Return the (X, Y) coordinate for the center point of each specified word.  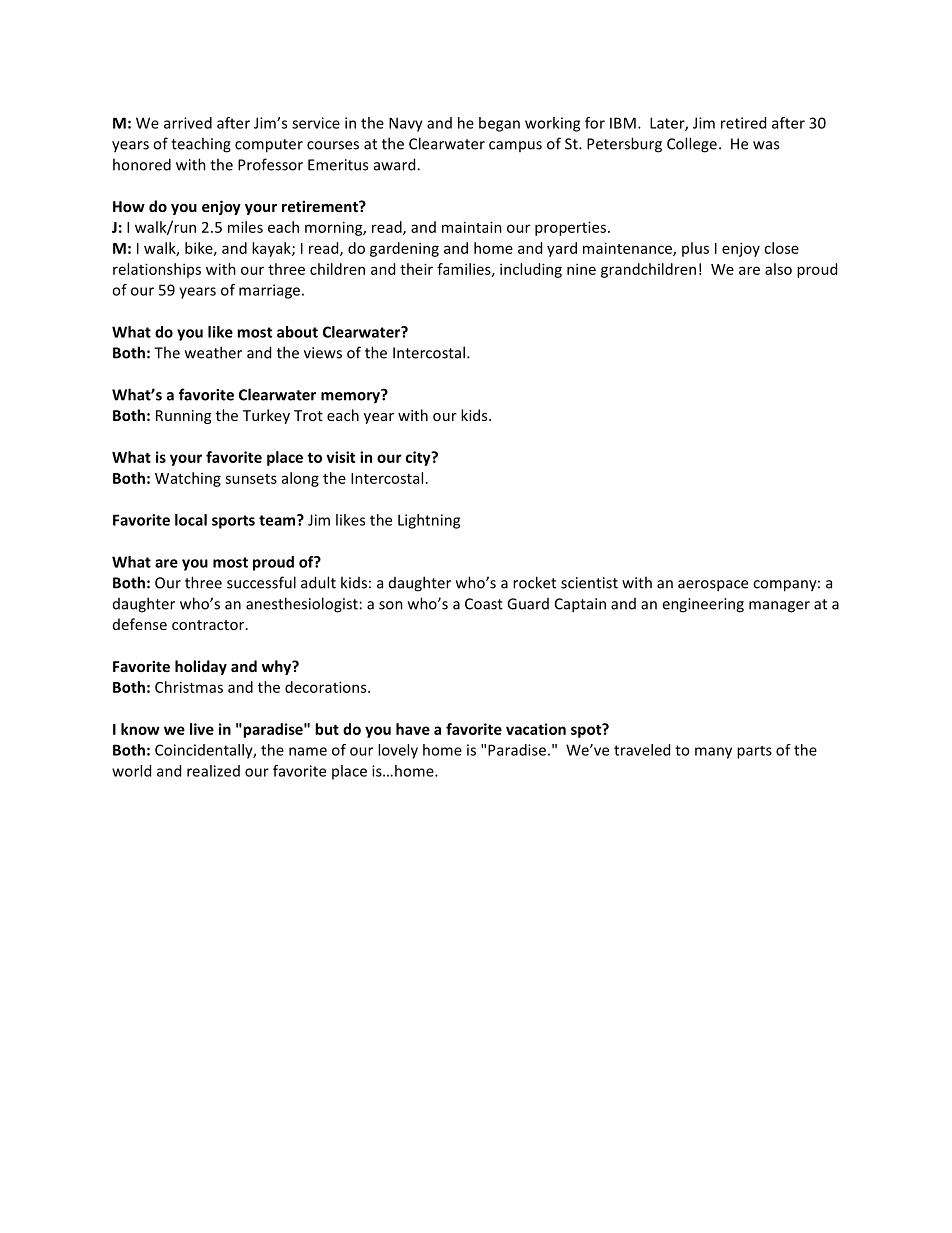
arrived (188, 123)
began (499, 124)
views (323, 353)
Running (183, 417)
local (191, 520)
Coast (484, 604)
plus (695, 249)
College (692, 145)
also (778, 269)
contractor (209, 625)
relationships (157, 270)
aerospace (713, 586)
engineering (703, 605)
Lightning (429, 521)
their (416, 269)
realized (213, 771)
